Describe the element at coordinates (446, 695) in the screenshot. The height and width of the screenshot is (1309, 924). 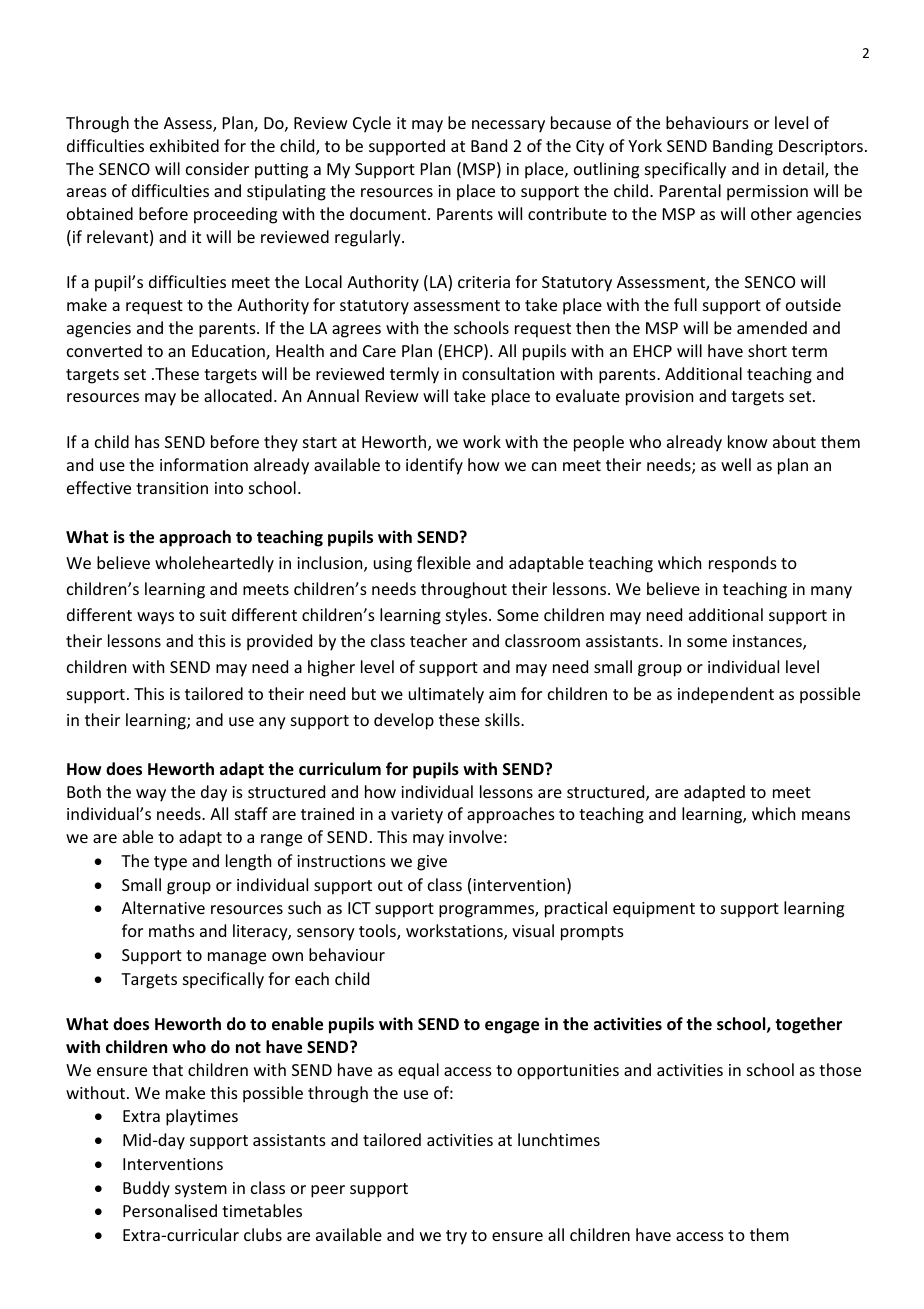
I see `ultimately` at that location.
